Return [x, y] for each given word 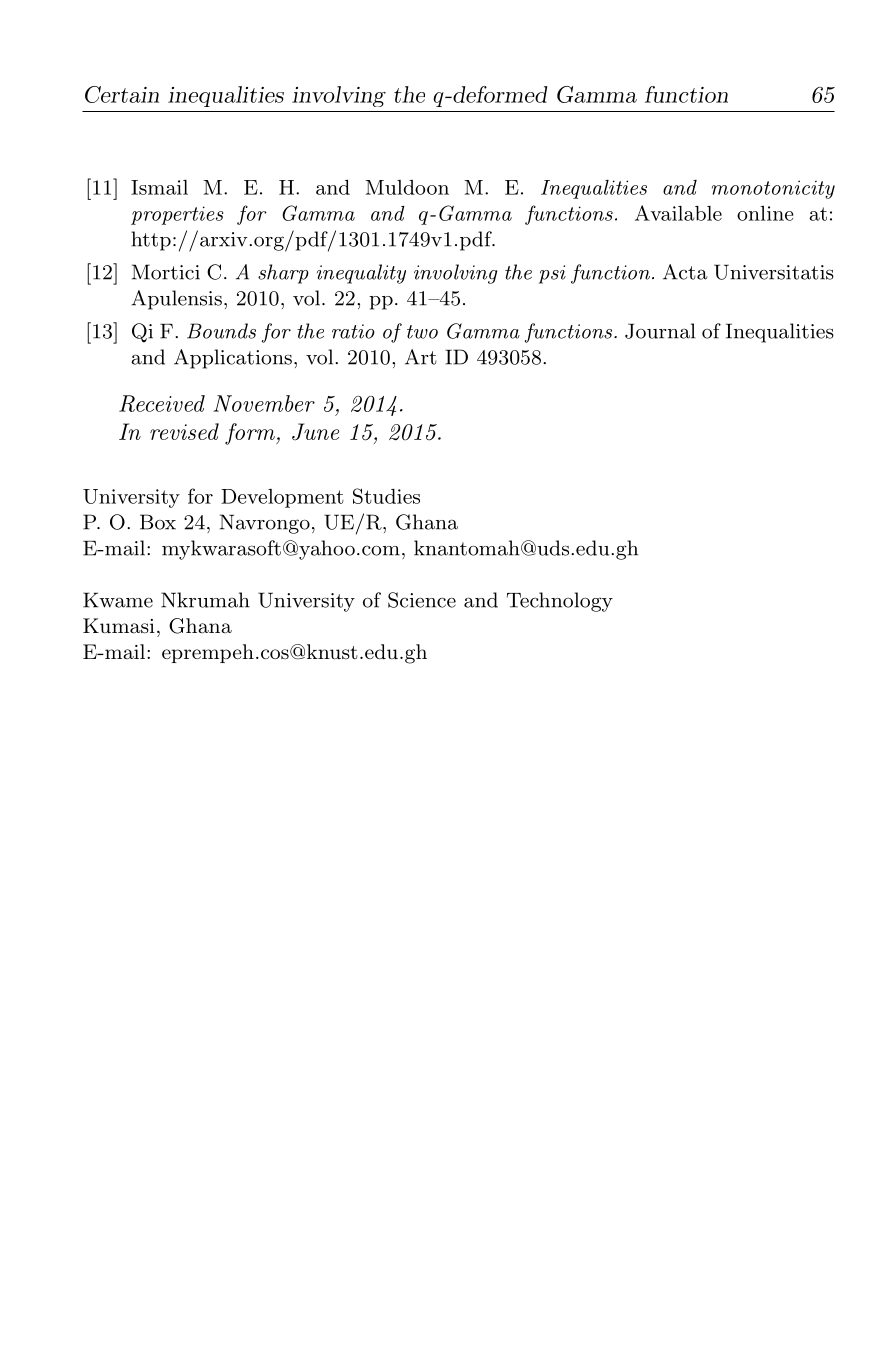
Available [678, 213]
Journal [660, 331]
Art [421, 357]
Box [158, 522]
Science [422, 600]
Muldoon [407, 187]
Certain [122, 94]
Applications [233, 359]
